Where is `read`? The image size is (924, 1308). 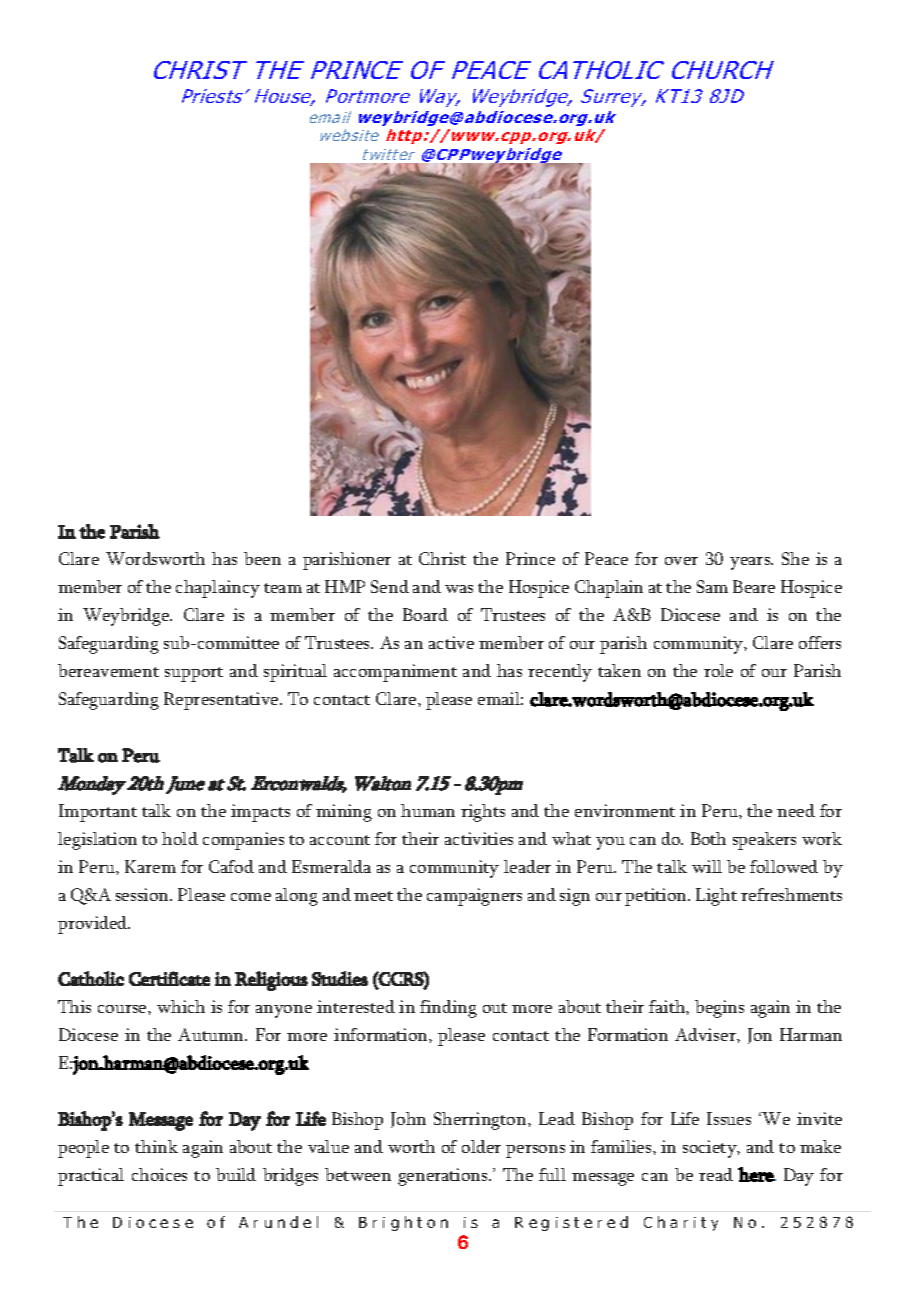
read is located at coordinates (716, 1174).
